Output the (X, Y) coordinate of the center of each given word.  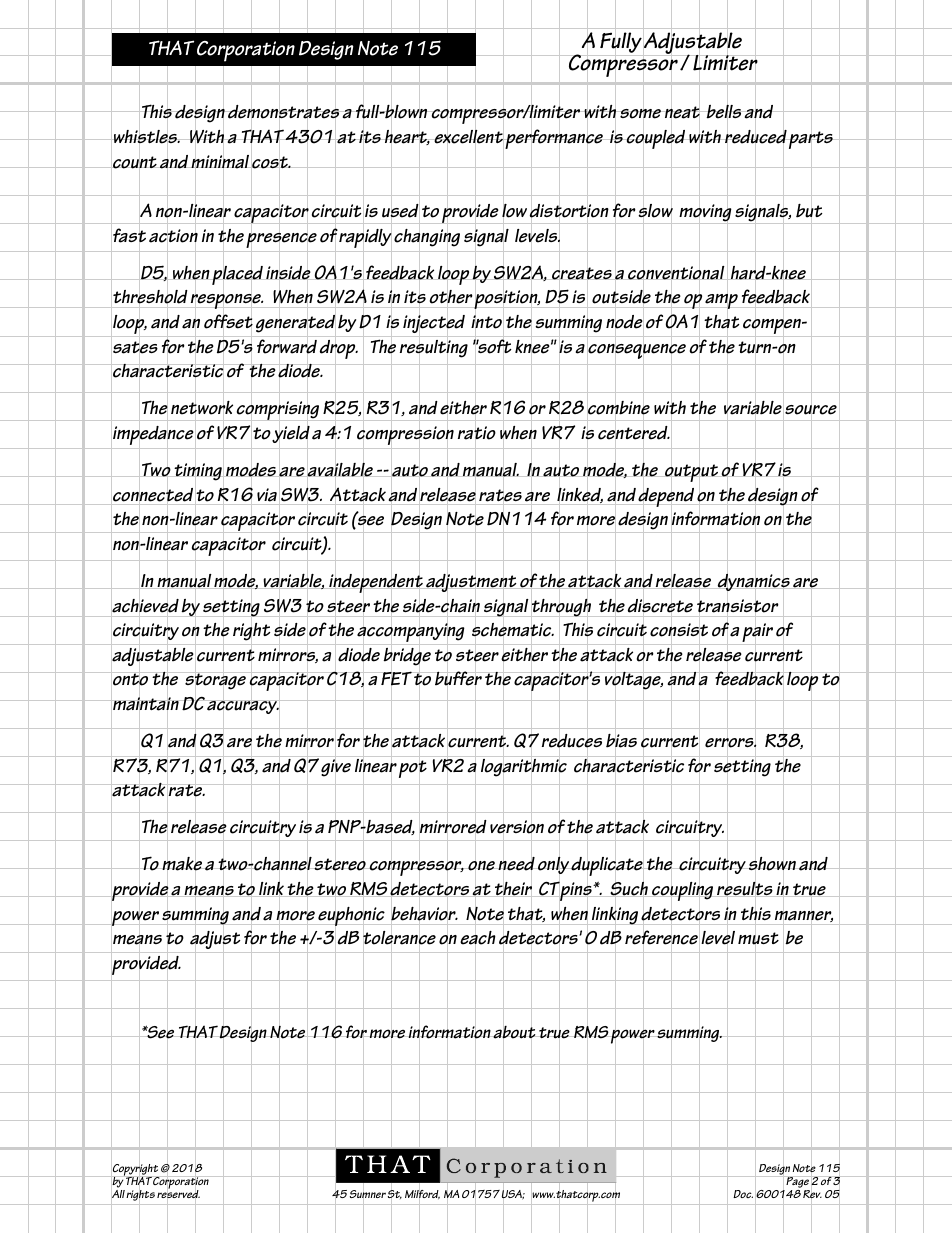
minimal (220, 161)
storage (215, 682)
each (478, 938)
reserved (178, 1194)
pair (757, 633)
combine (618, 408)
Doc (743, 1194)
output (691, 473)
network (202, 408)
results (745, 889)
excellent (468, 137)
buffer (458, 679)
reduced (755, 137)
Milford (422, 1194)
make (182, 864)
